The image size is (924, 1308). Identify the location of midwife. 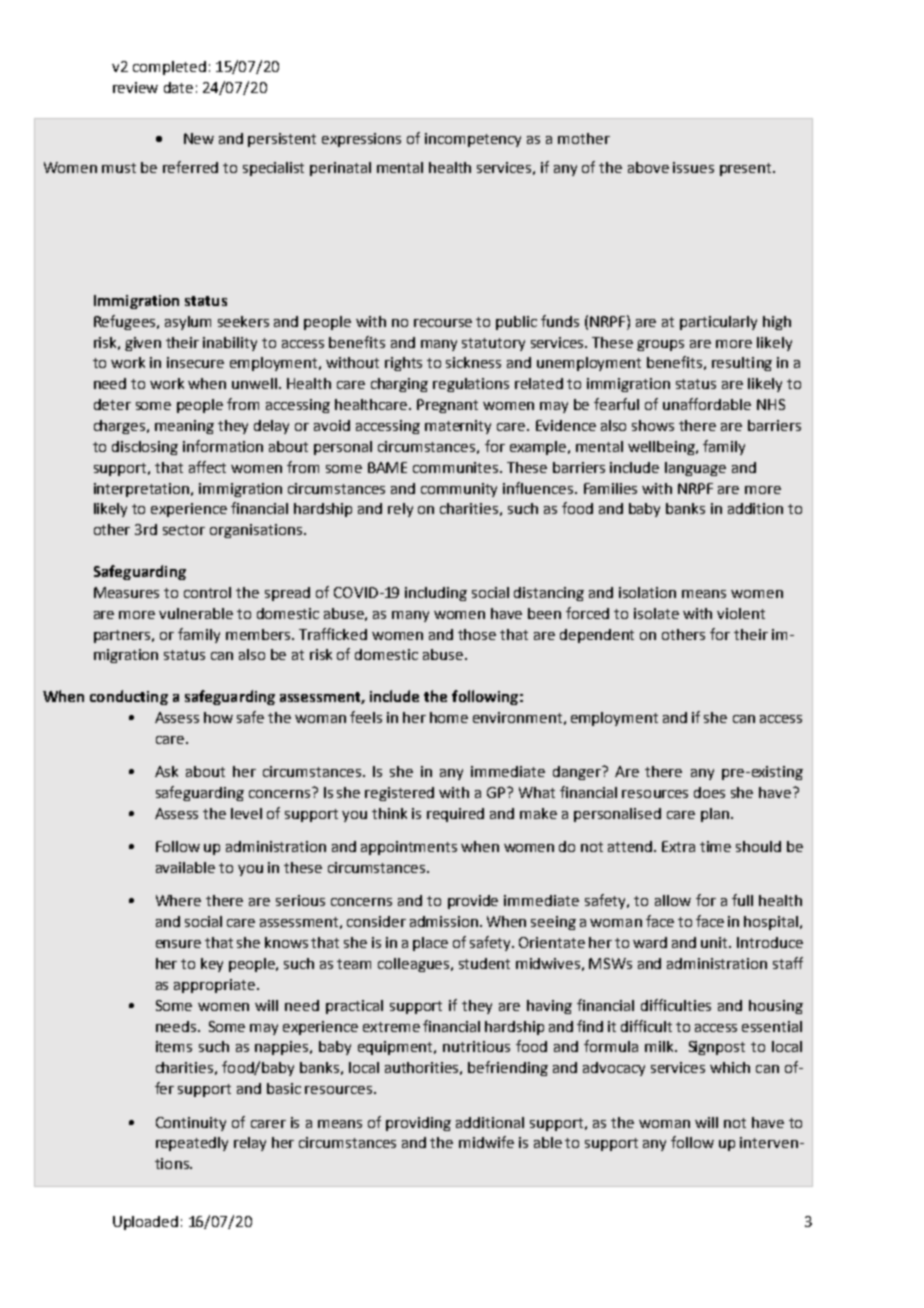
(486, 1142).
